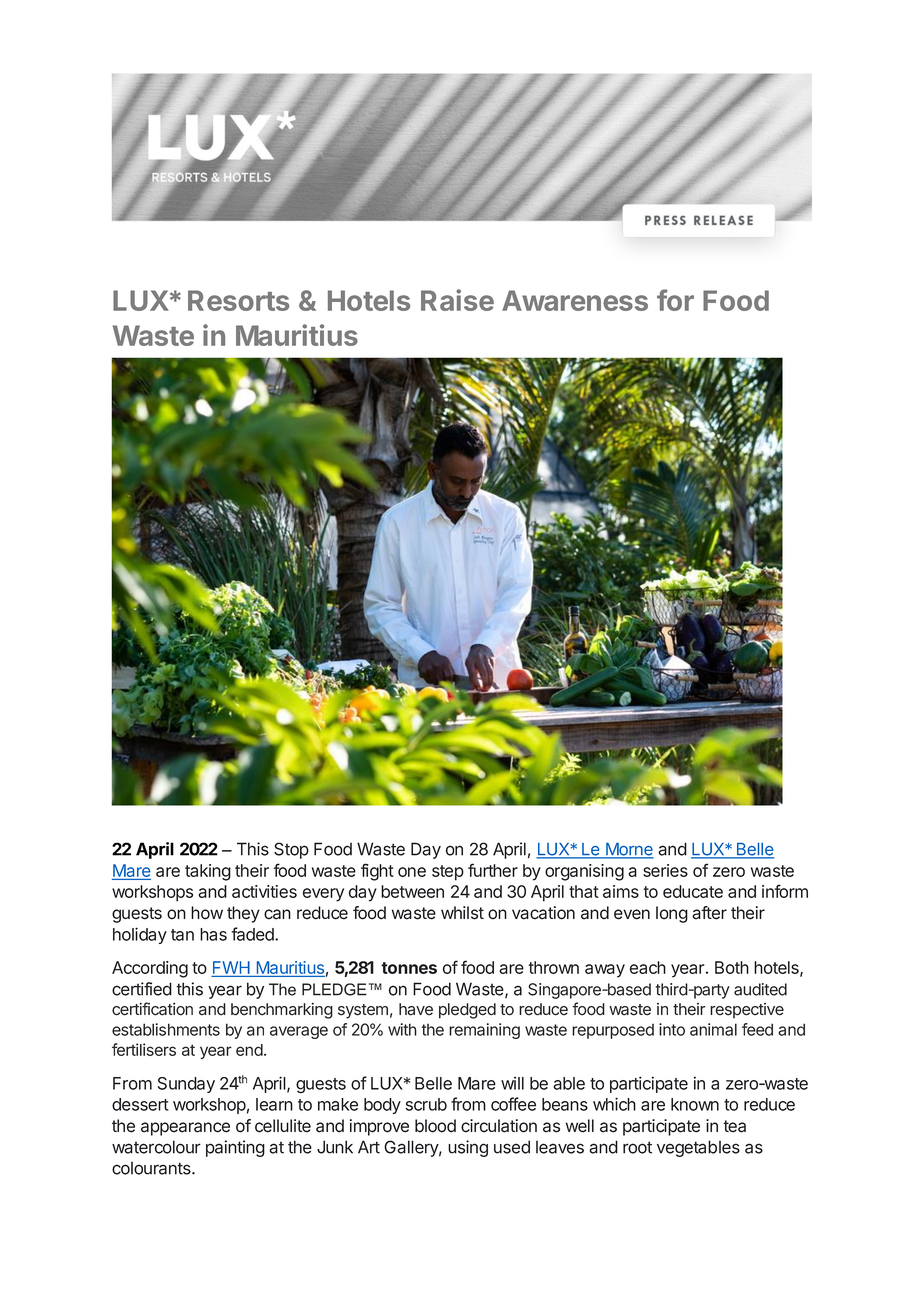 This screenshot has height=1308, width=924. Describe the element at coordinates (709, 913) in the screenshot. I see `after` at that location.
